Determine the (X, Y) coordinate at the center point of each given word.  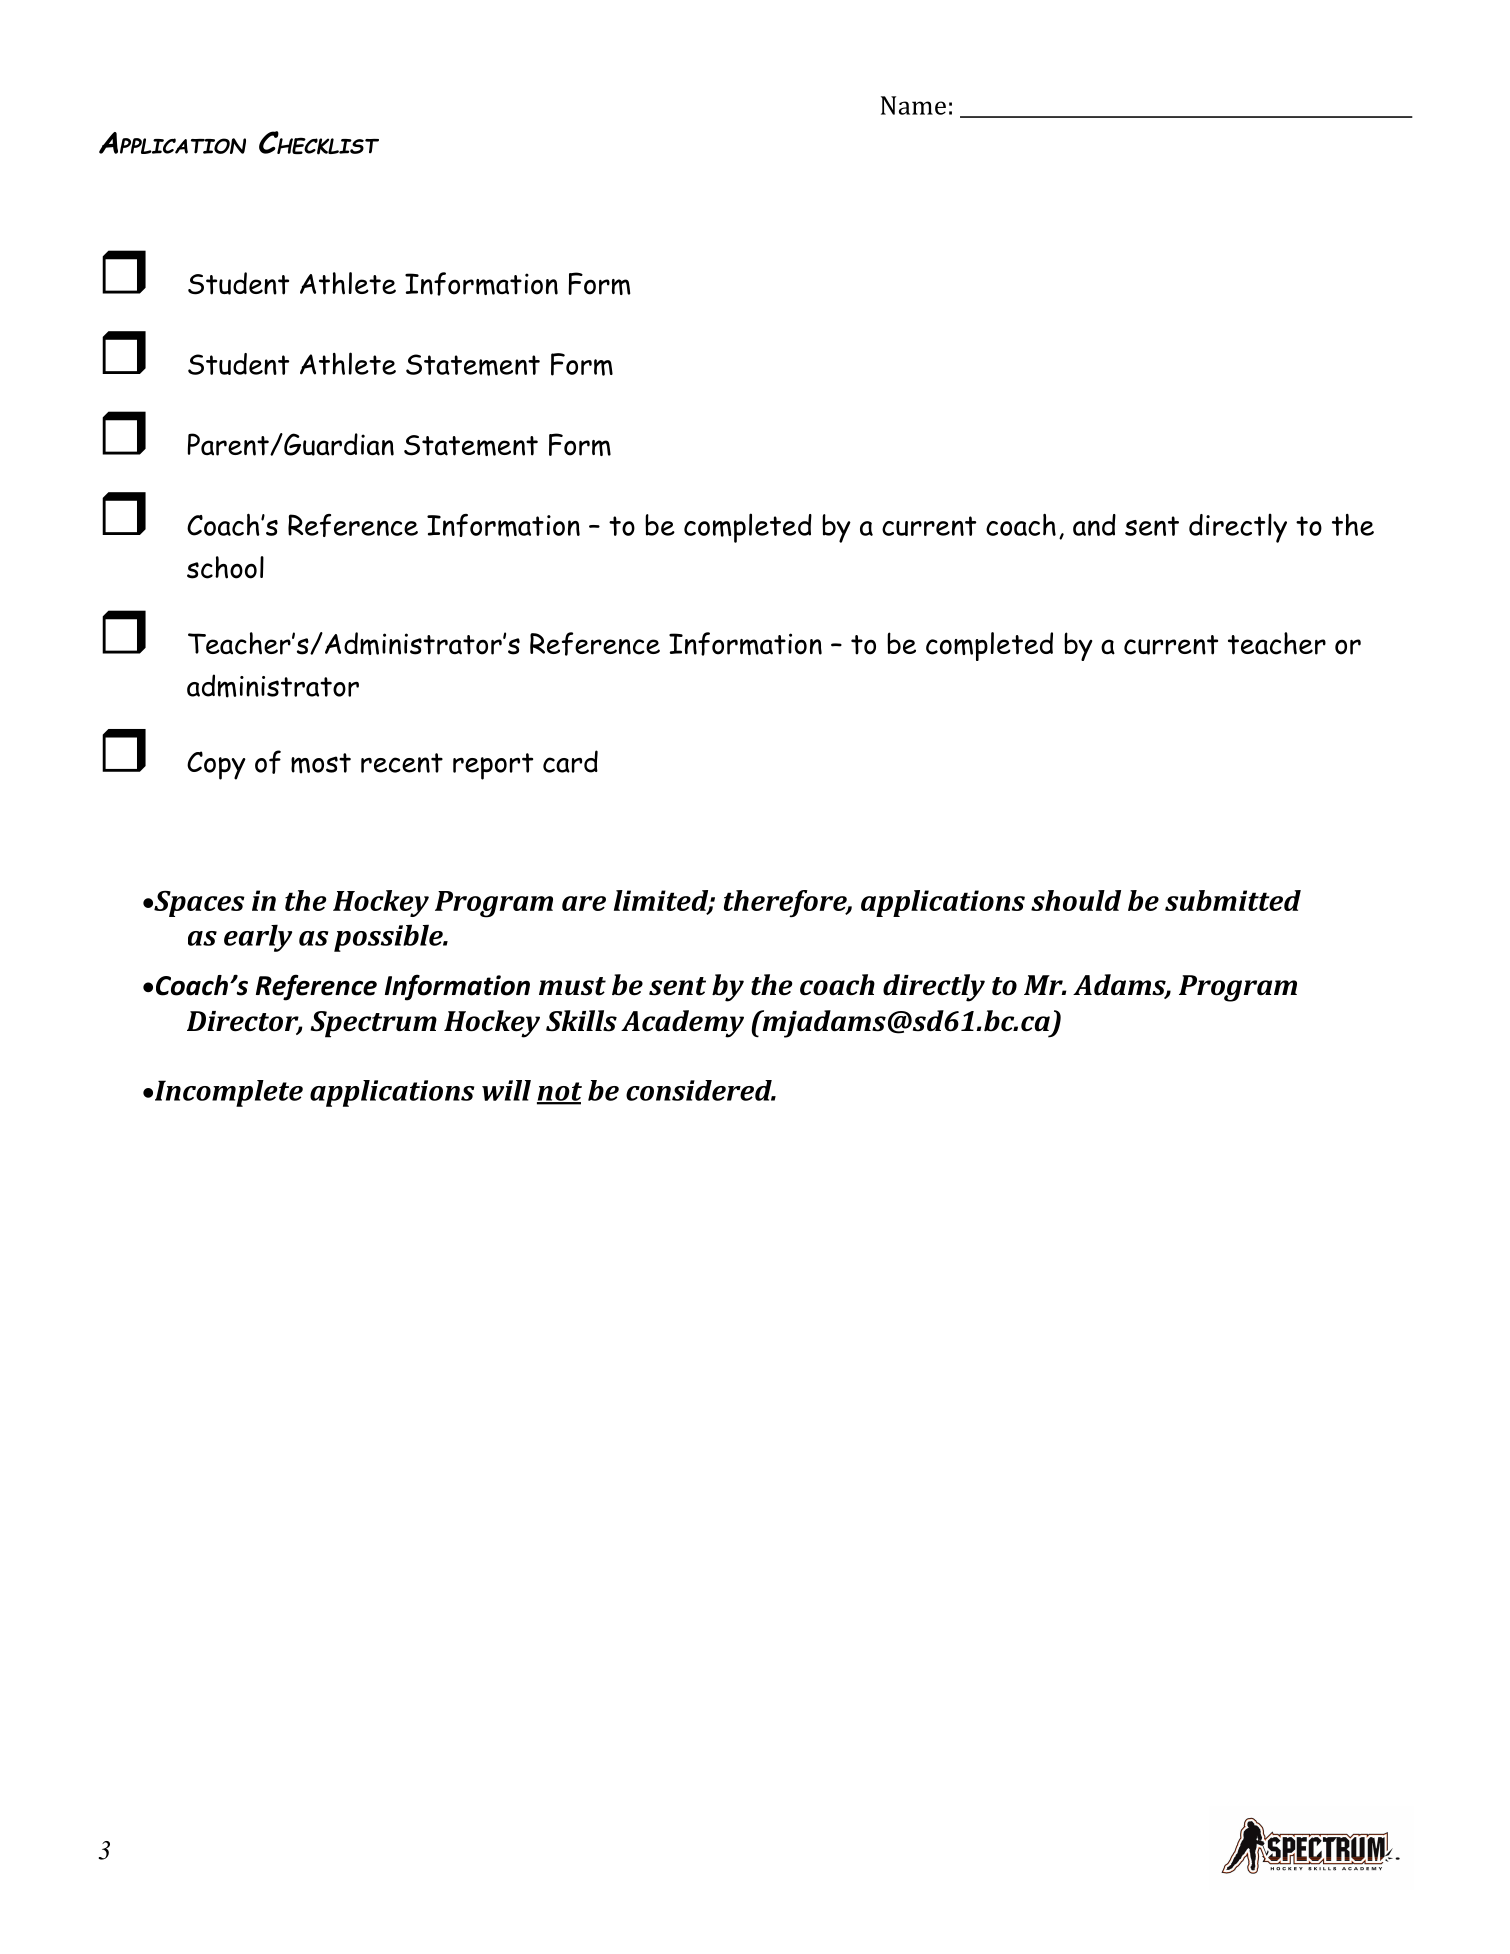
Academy (682, 1024)
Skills (581, 1021)
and (1094, 525)
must (572, 986)
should (1076, 900)
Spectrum (374, 1024)
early (258, 938)
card (570, 761)
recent (402, 763)
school (225, 567)
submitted (1233, 900)
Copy (216, 765)
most (321, 763)
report (493, 766)
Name (913, 105)
